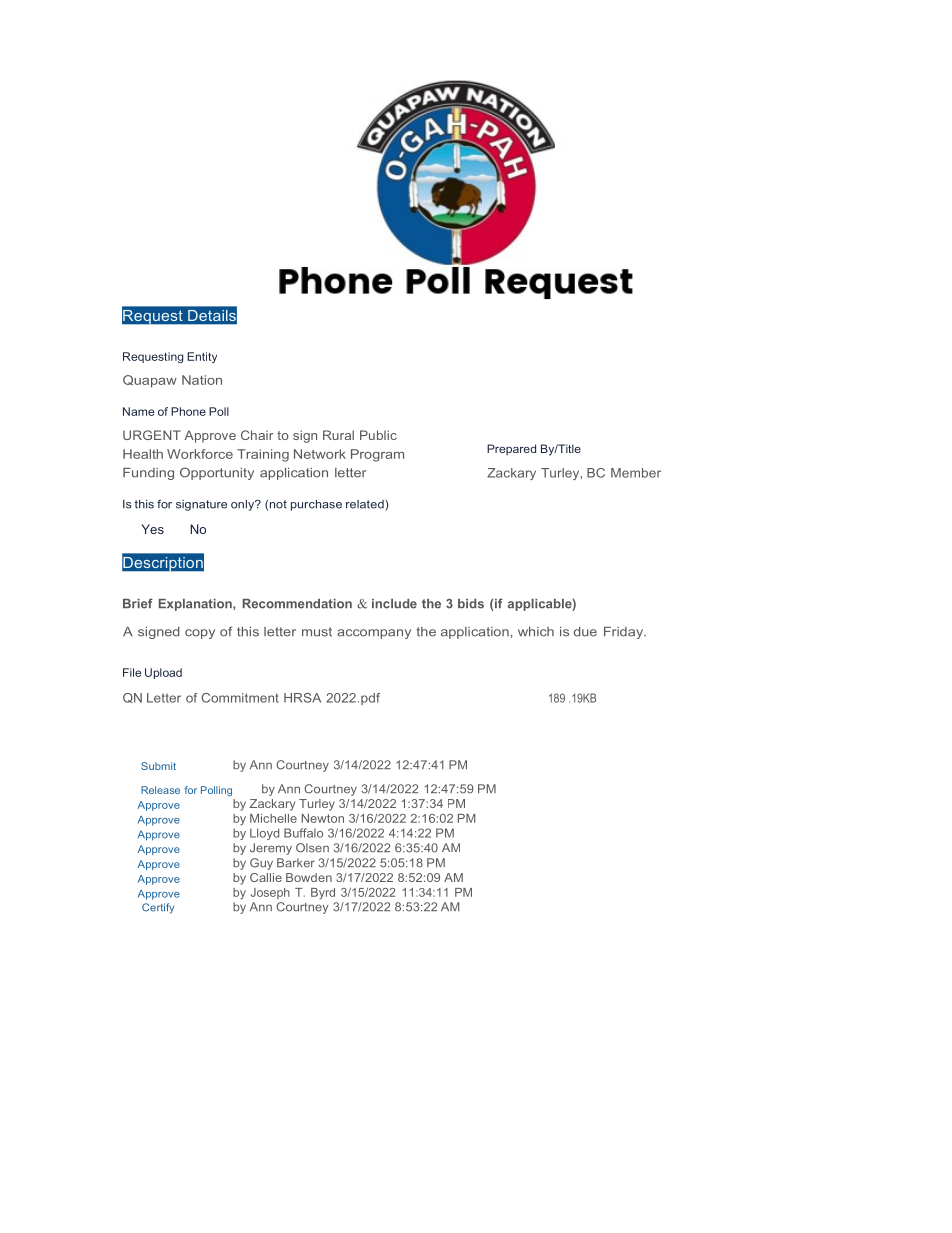 This screenshot has width=952, height=1233. I want to click on Newton, so click(323, 818).
